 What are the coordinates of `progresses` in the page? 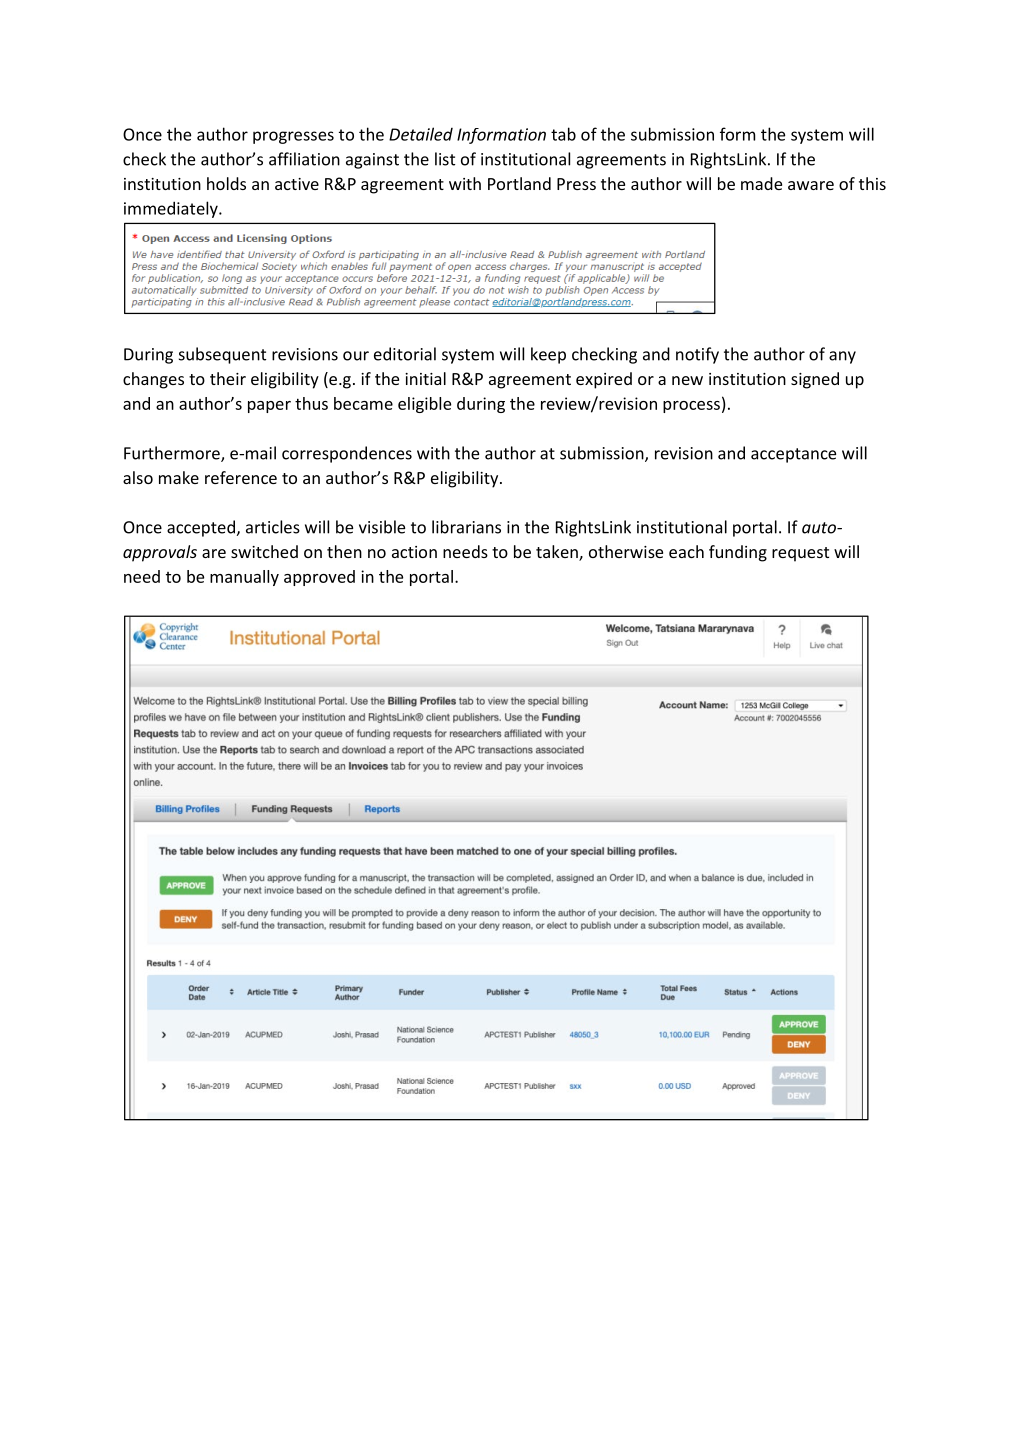 It's located at (293, 137).
